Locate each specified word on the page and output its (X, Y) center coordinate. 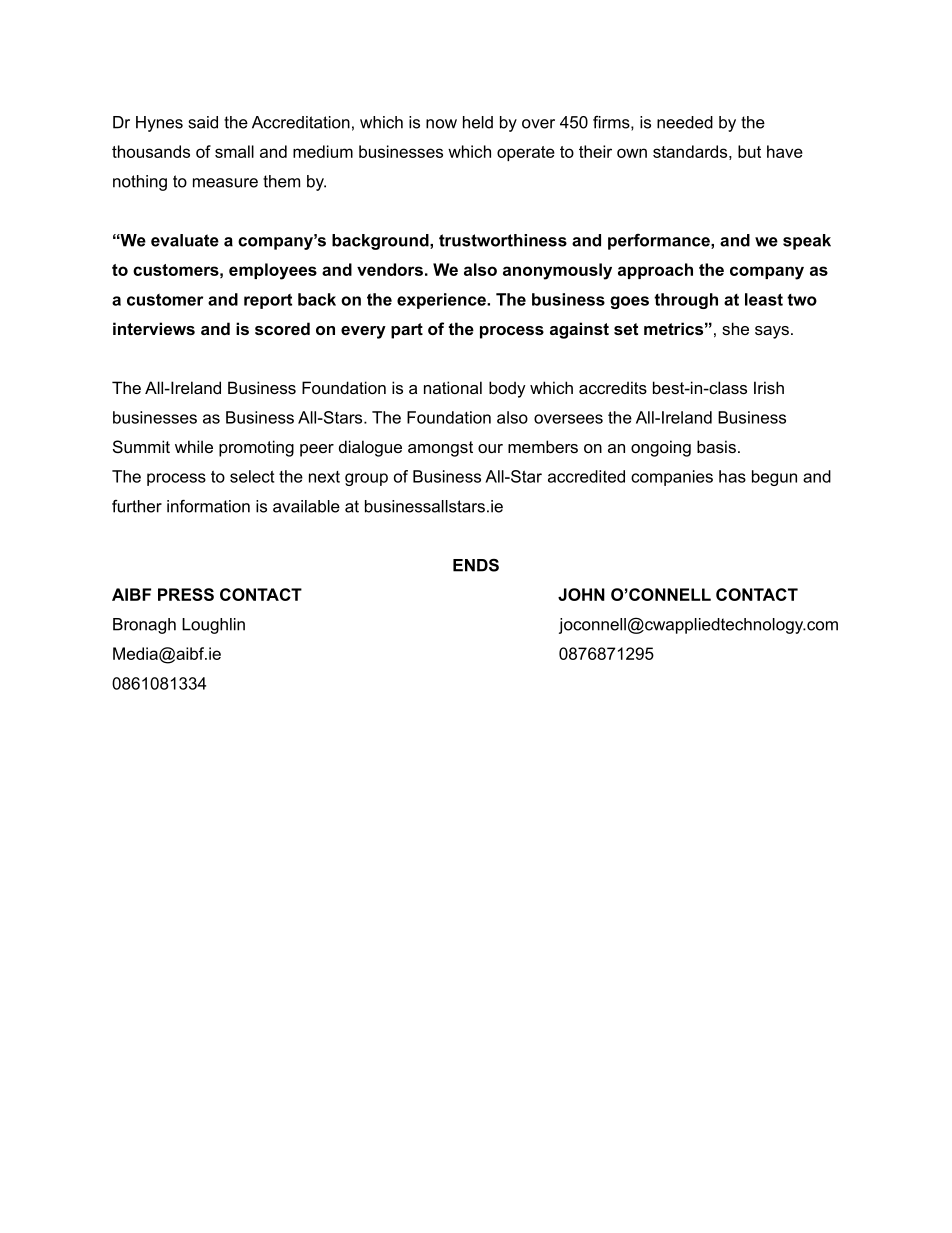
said (203, 122)
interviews (154, 328)
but (749, 151)
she (735, 328)
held (478, 122)
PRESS (186, 594)
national (453, 387)
